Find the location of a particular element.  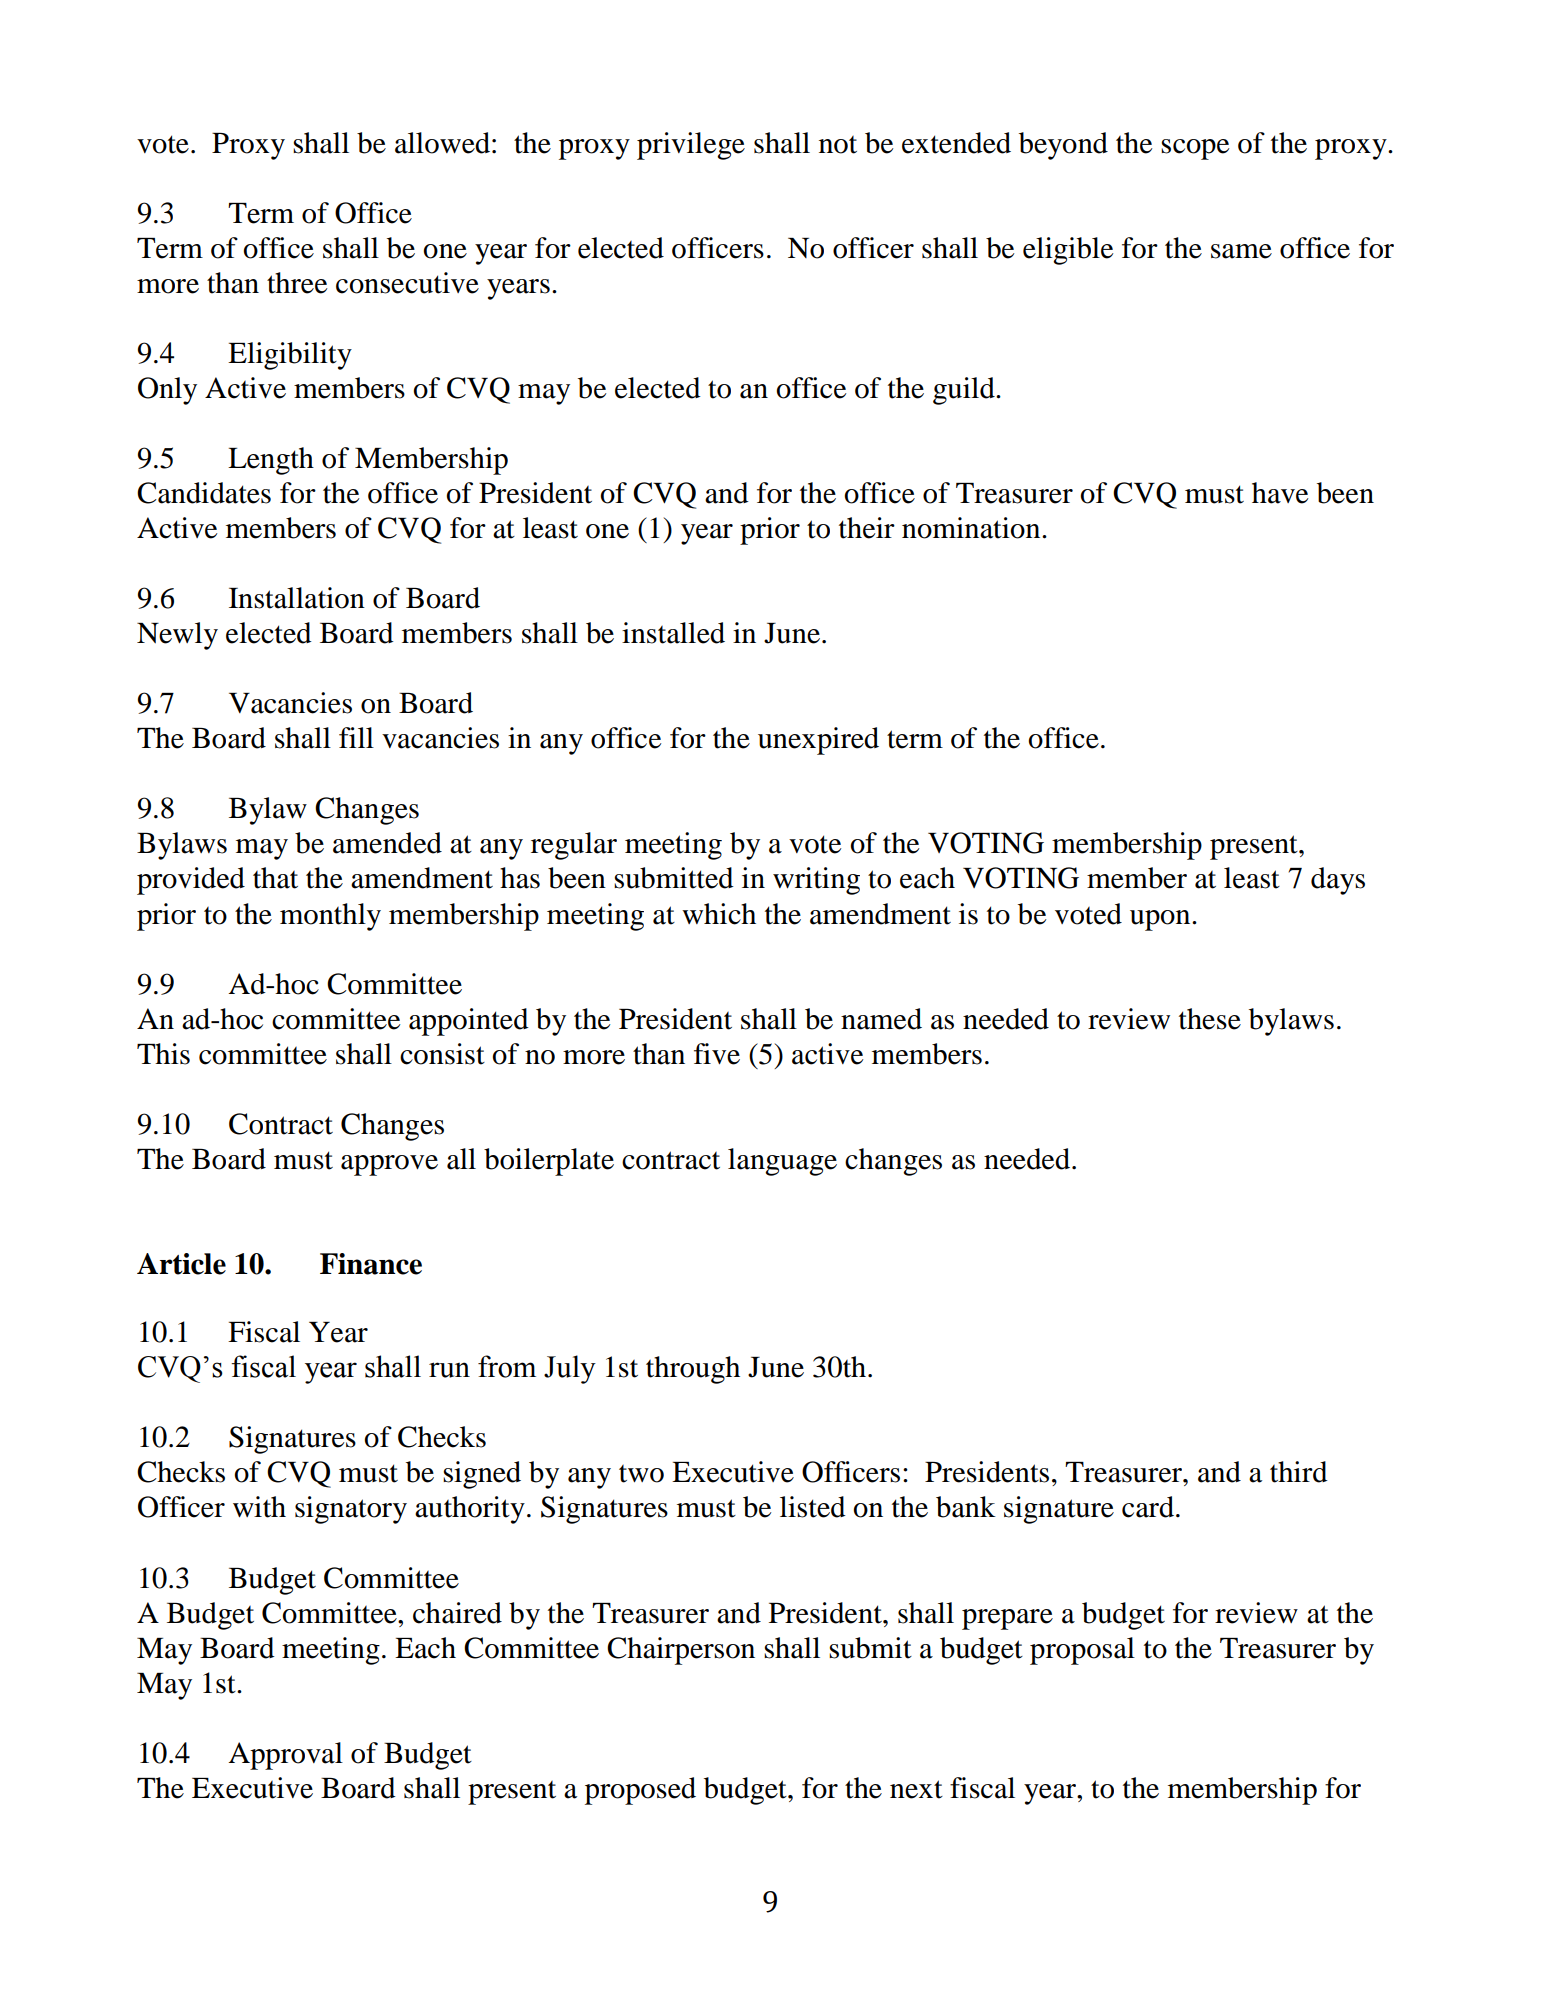

Approval is located at coordinates (285, 1756).
